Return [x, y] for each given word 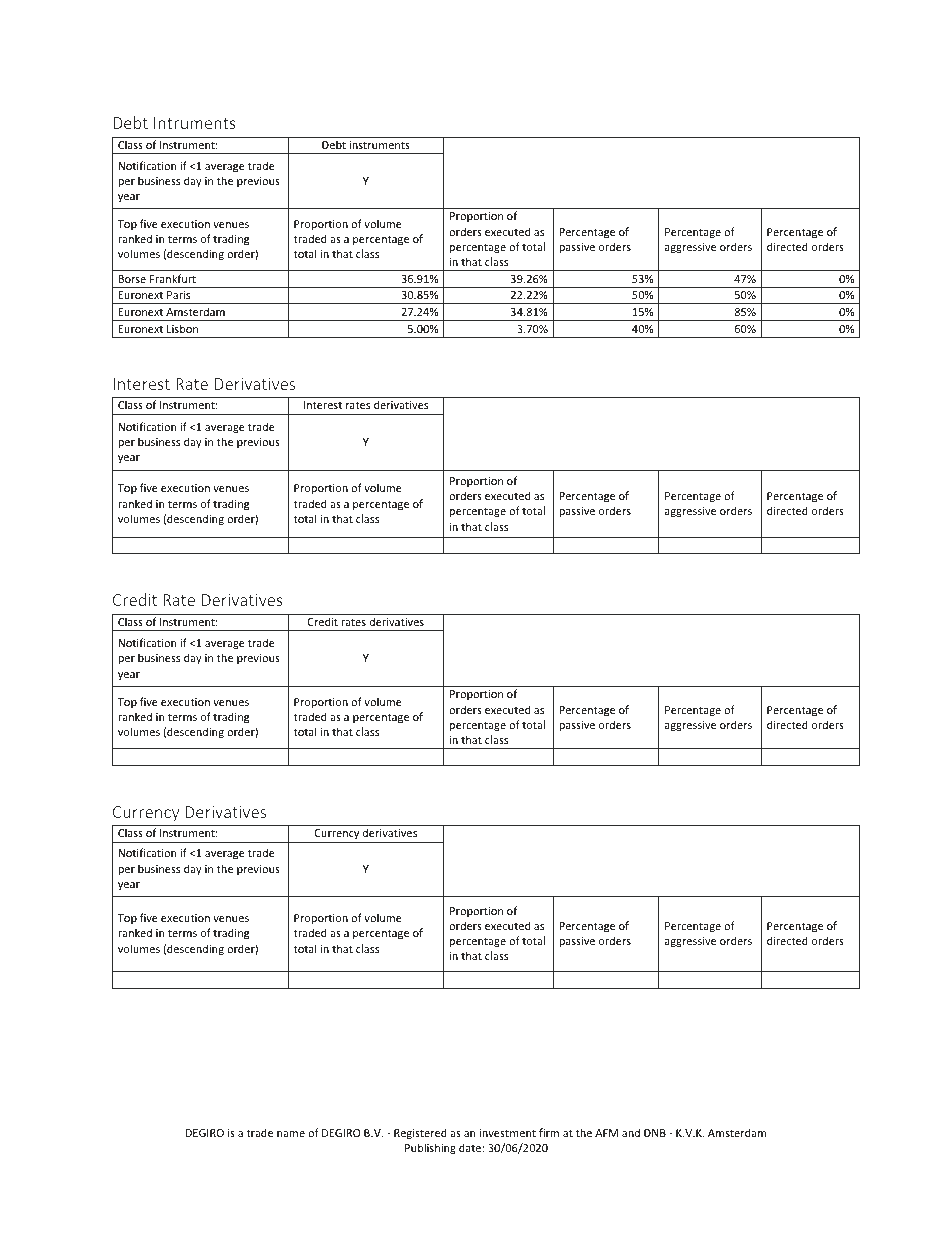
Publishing [430, 1148]
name [291, 1134]
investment [508, 1133]
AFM [606, 1133]
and [631, 1132]
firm [549, 1132]
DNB [655, 1133]
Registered [420, 1133]
